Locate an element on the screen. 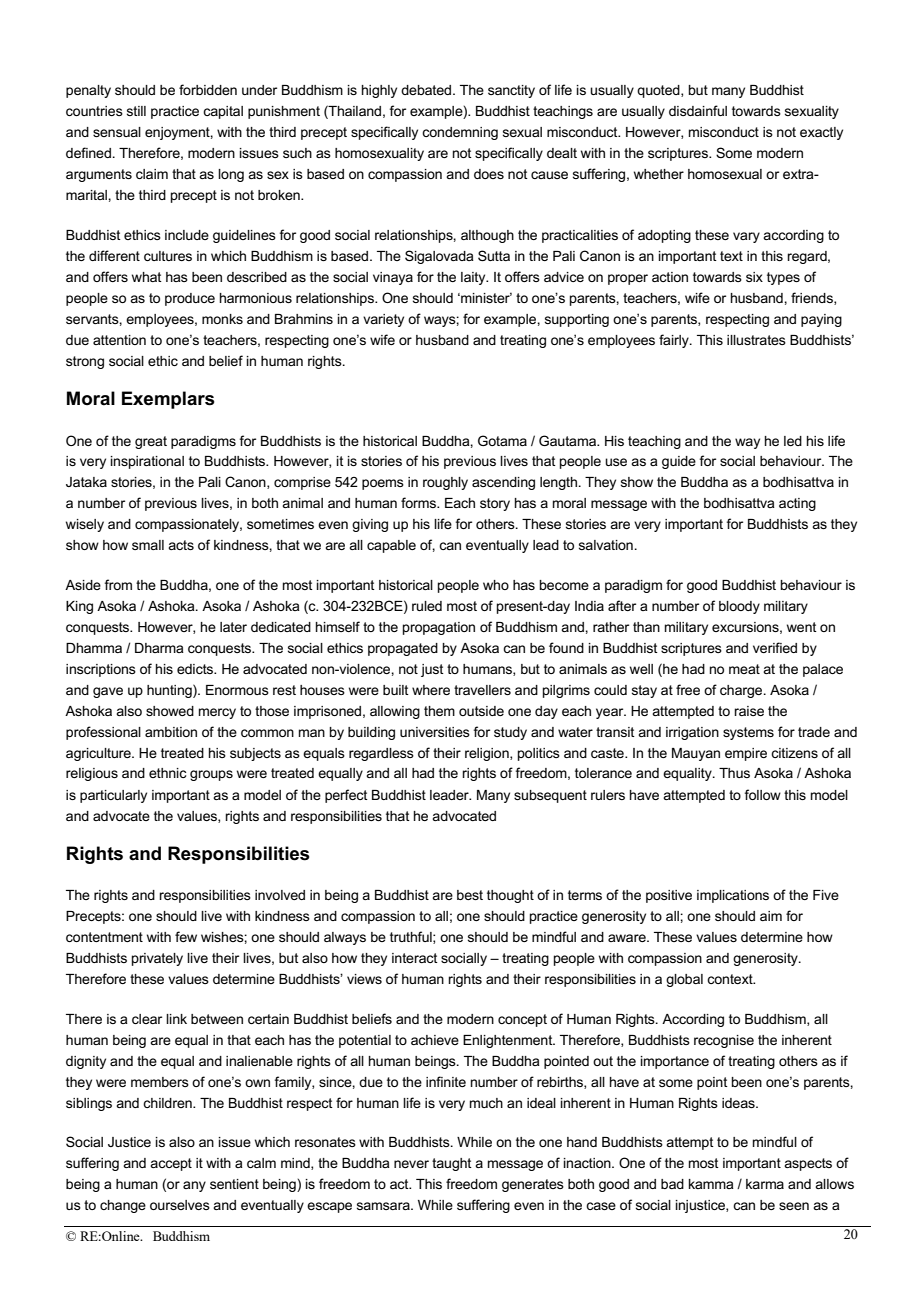 This screenshot has width=924, height=1308. accept is located at coordinates (171, 1164).
